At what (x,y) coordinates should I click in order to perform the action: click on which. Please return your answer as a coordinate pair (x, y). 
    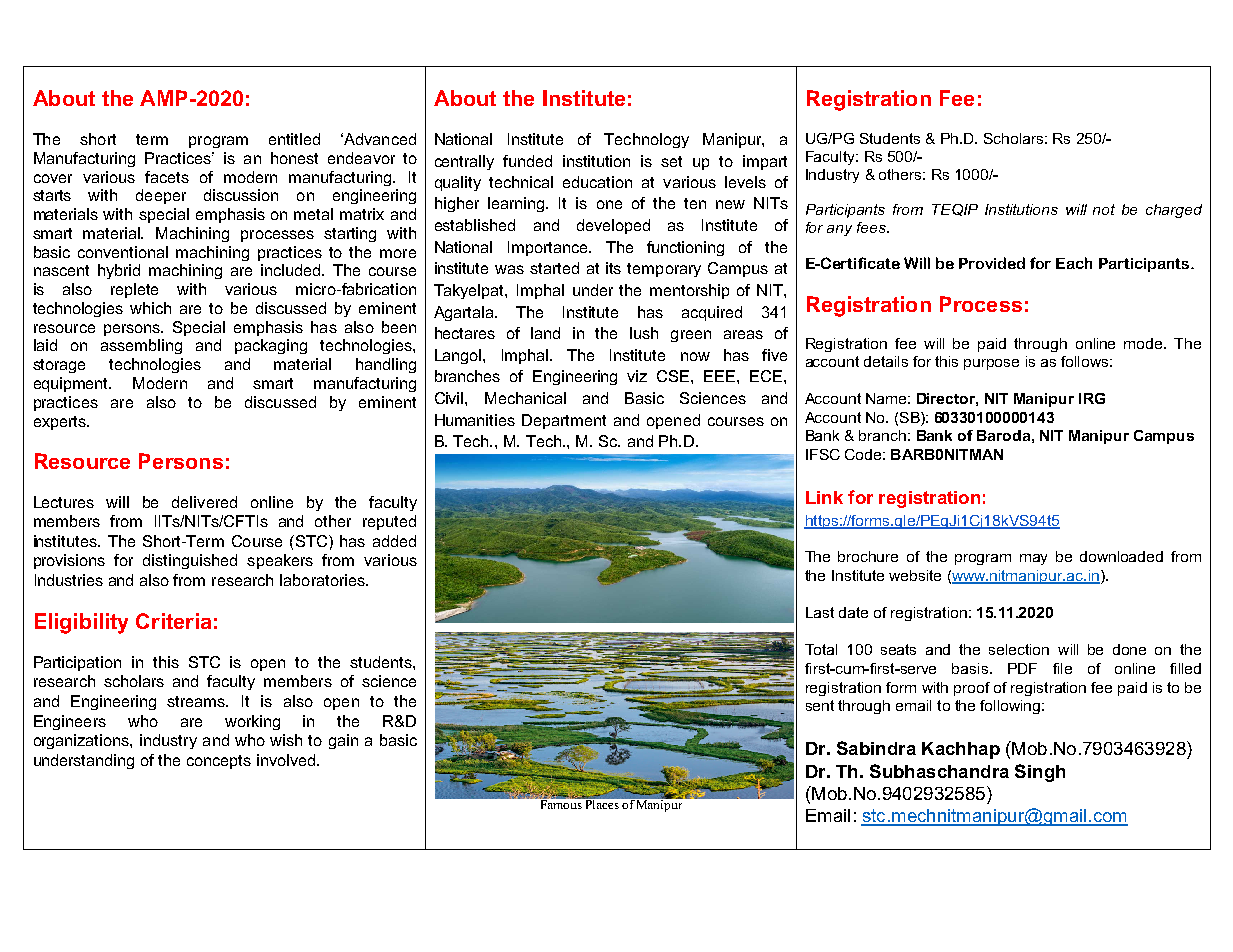
    Looking at the image, I should click on (150, 308).
